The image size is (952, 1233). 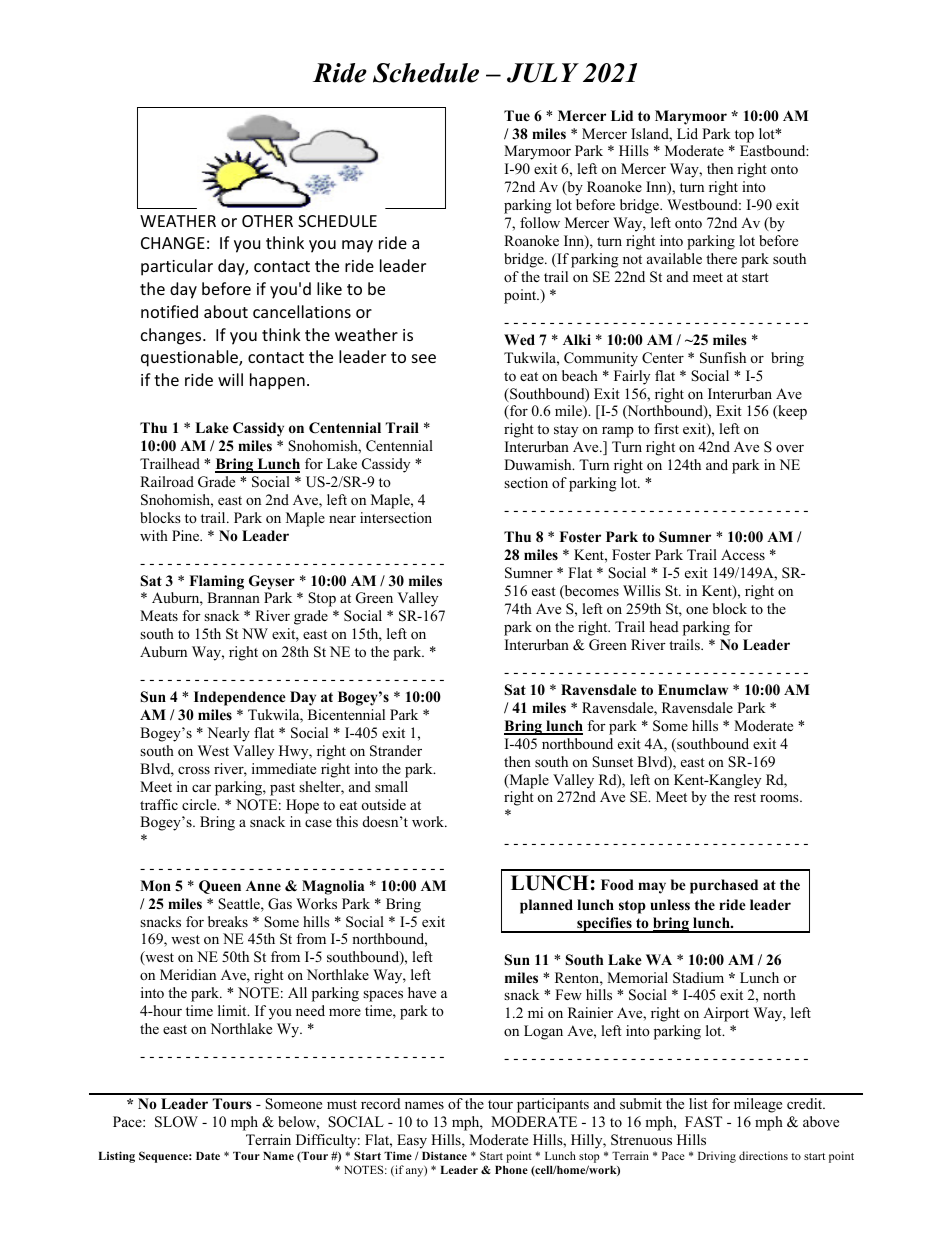 What do you see at coordinates (724, 886) in the page?
I see `purchased` at bounding box center [724, 886].
